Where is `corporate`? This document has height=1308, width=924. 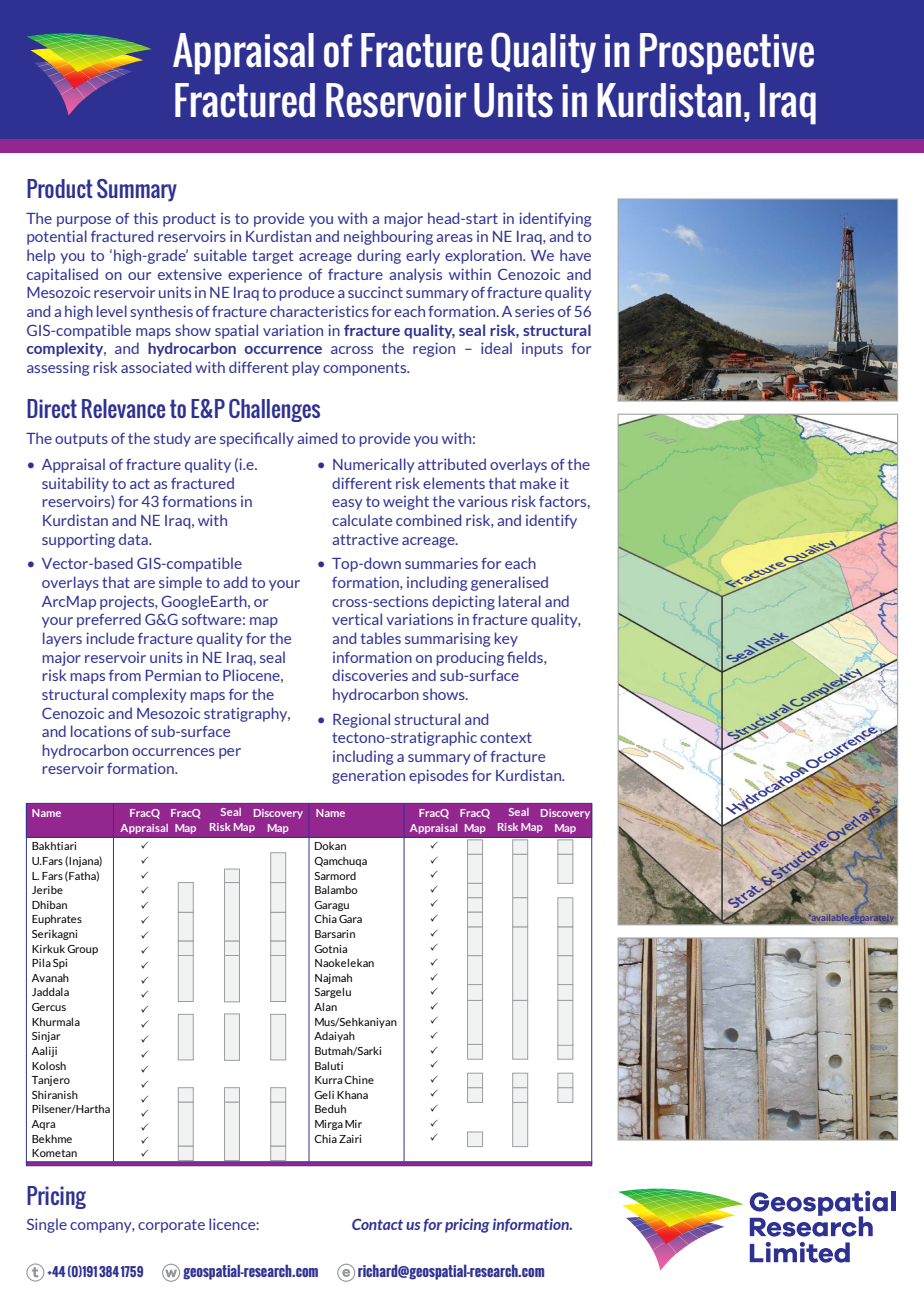 corporate is located at coordinates (171, 1226).
